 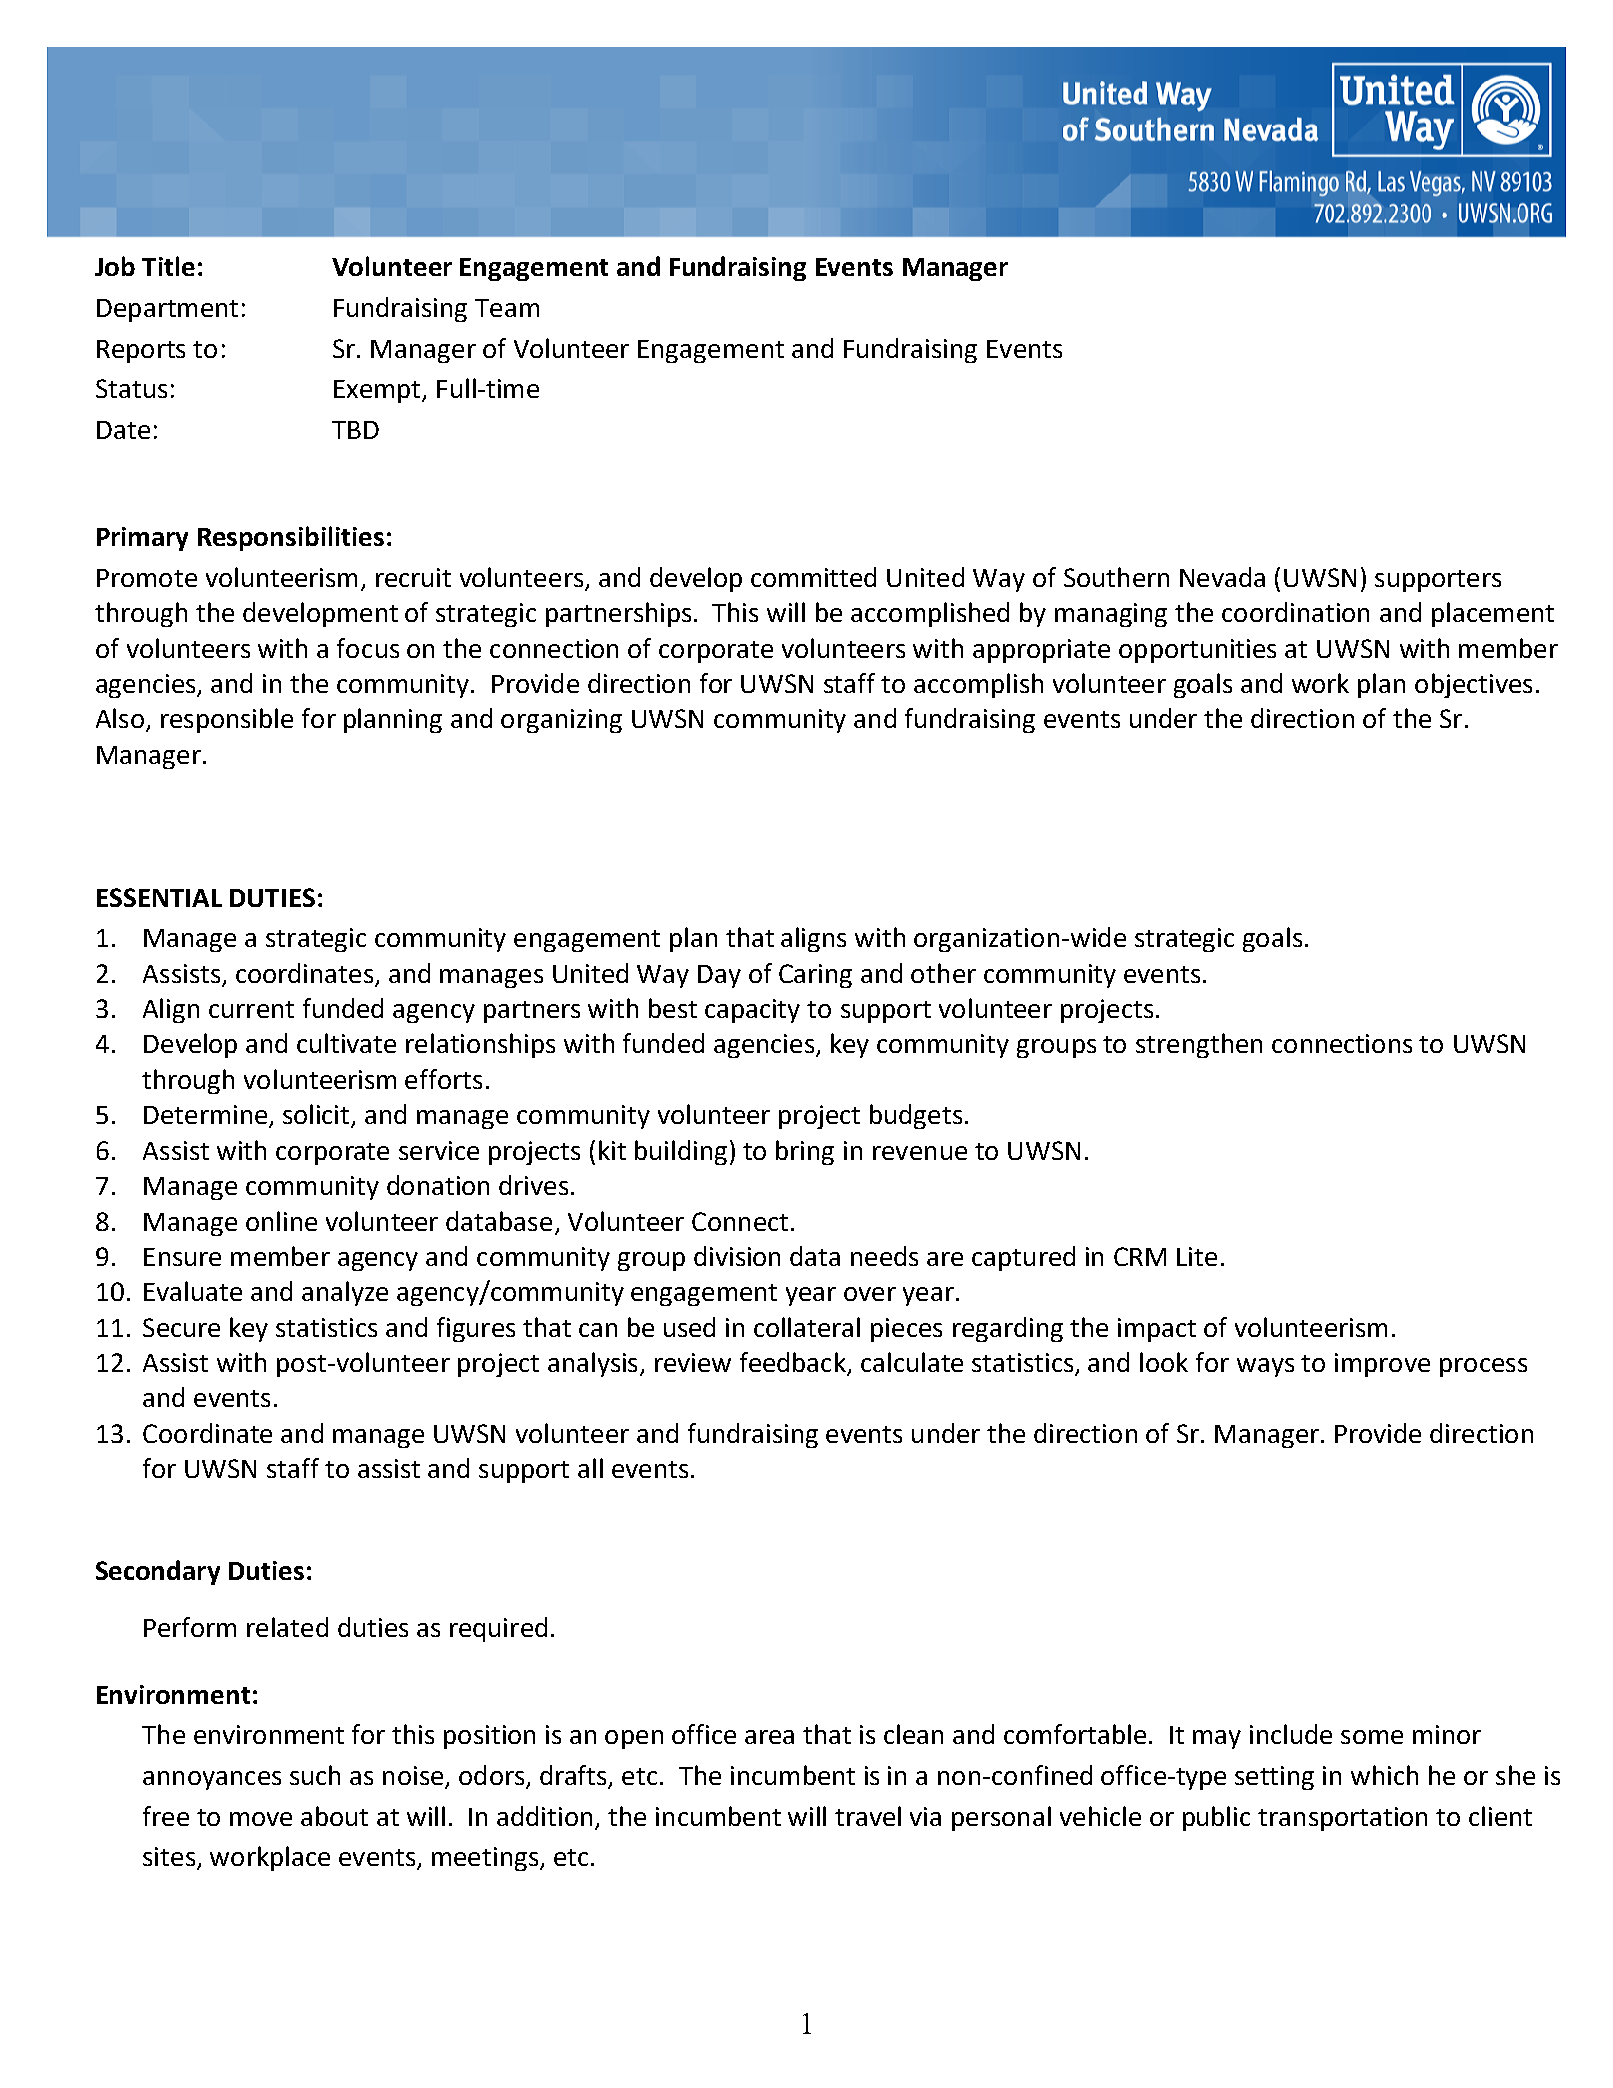 I want to click on objectives, so click(x=1473, y=685).
